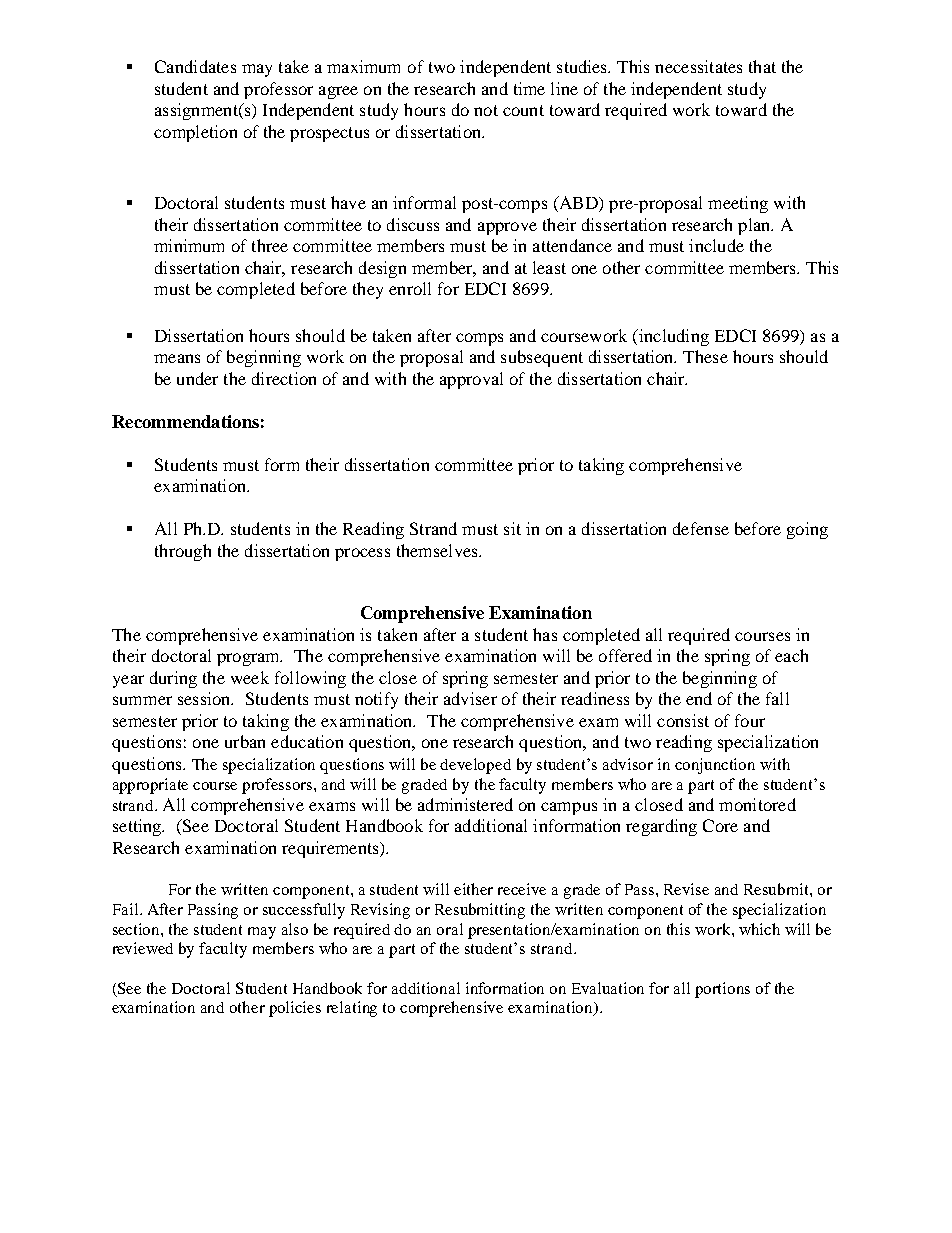 This screenshot has width=952, height=1233. I want to click on session, so click(205, 698).
